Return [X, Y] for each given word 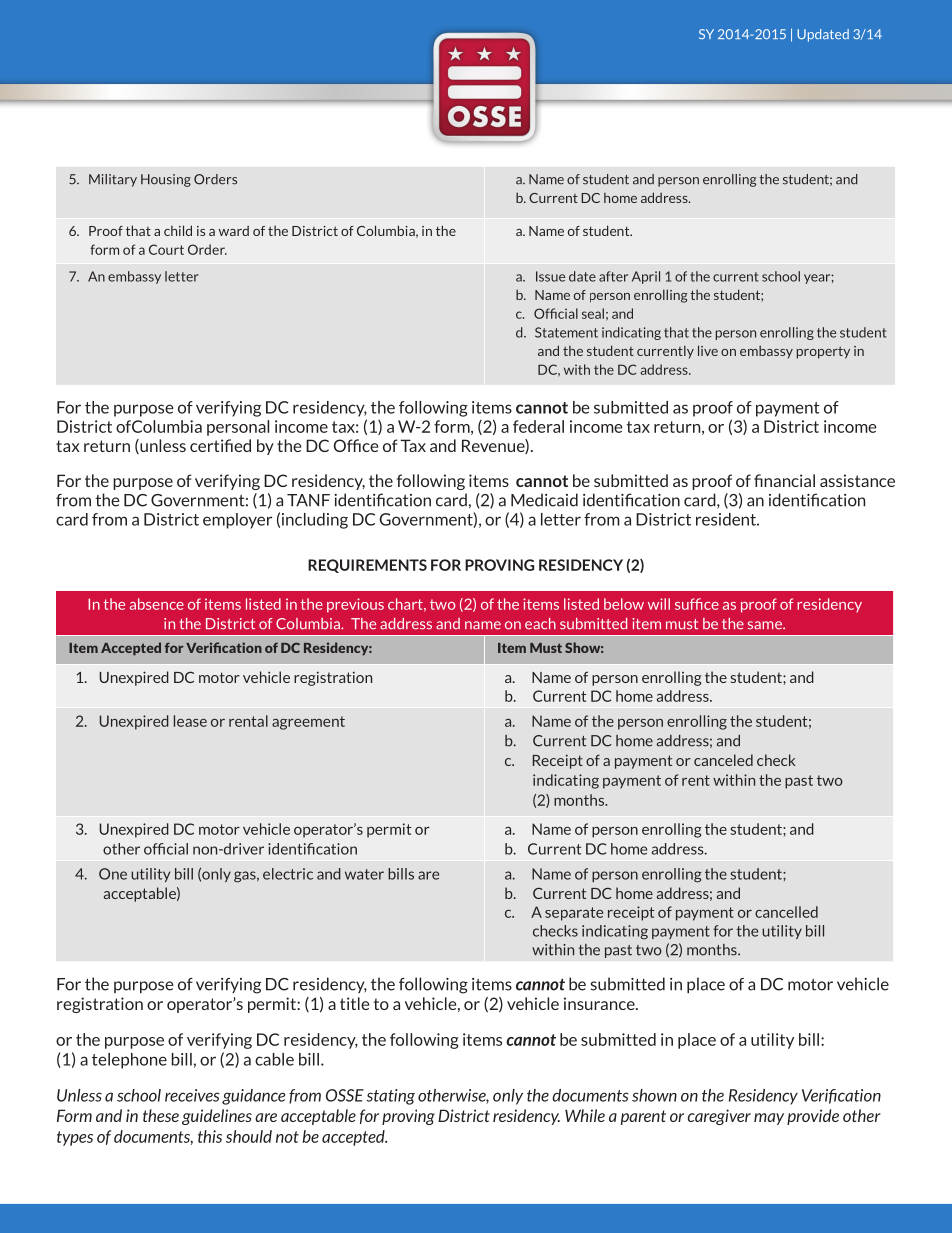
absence [157, 604]
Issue [550, 276]
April [646, 277]
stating [391, 1097]
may [769, 1119]
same [766, 625]
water [364, 874]
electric [288, 874]
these [161, 1115]
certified [220, 445]
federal [538, 426]
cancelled [786, 912]
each [540, 624]
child [178, 230]
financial [784, 480]
